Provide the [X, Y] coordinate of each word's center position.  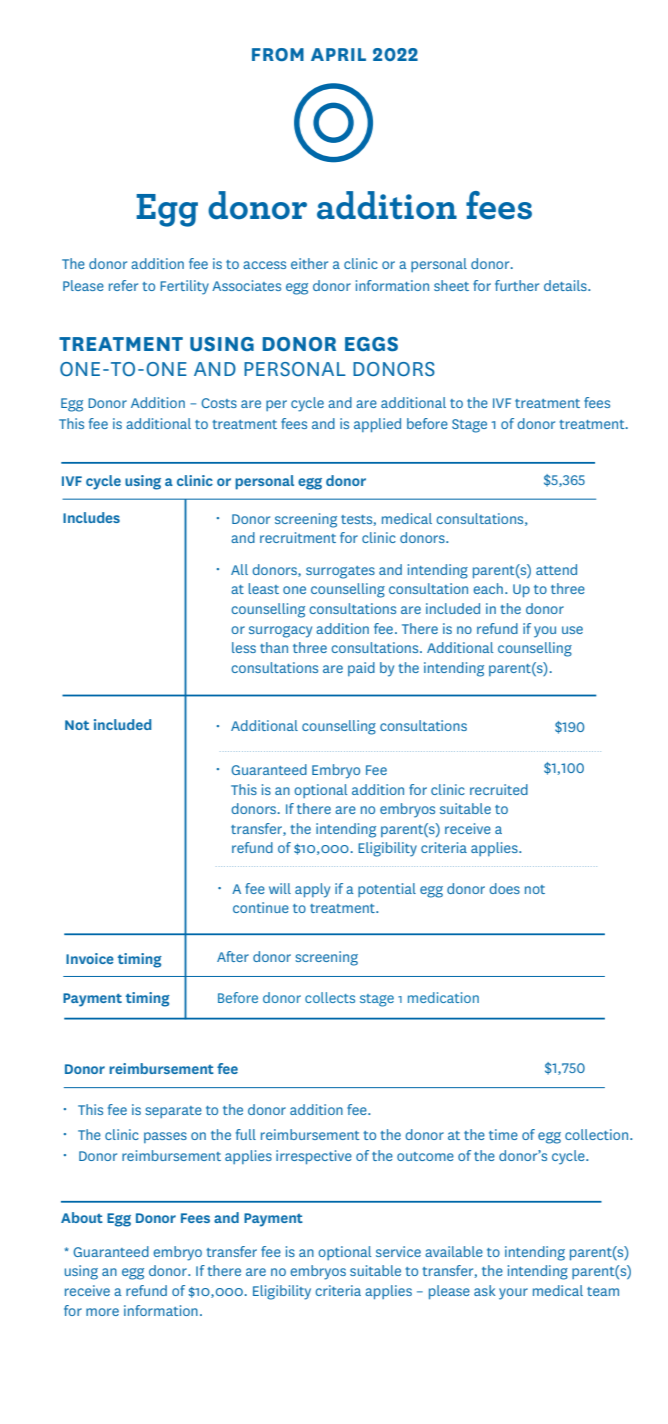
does [504, 888]
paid [361, 669]
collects [330, 997]
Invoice [90, 958]
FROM [278, 54]
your [513, 1294]
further [517, 285]
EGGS [371, 344]
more [102, 1312]
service [398, 1251]
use [572, 630]
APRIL [338, 54]
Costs [219, 403]
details [566, 285]
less [244, 647]
